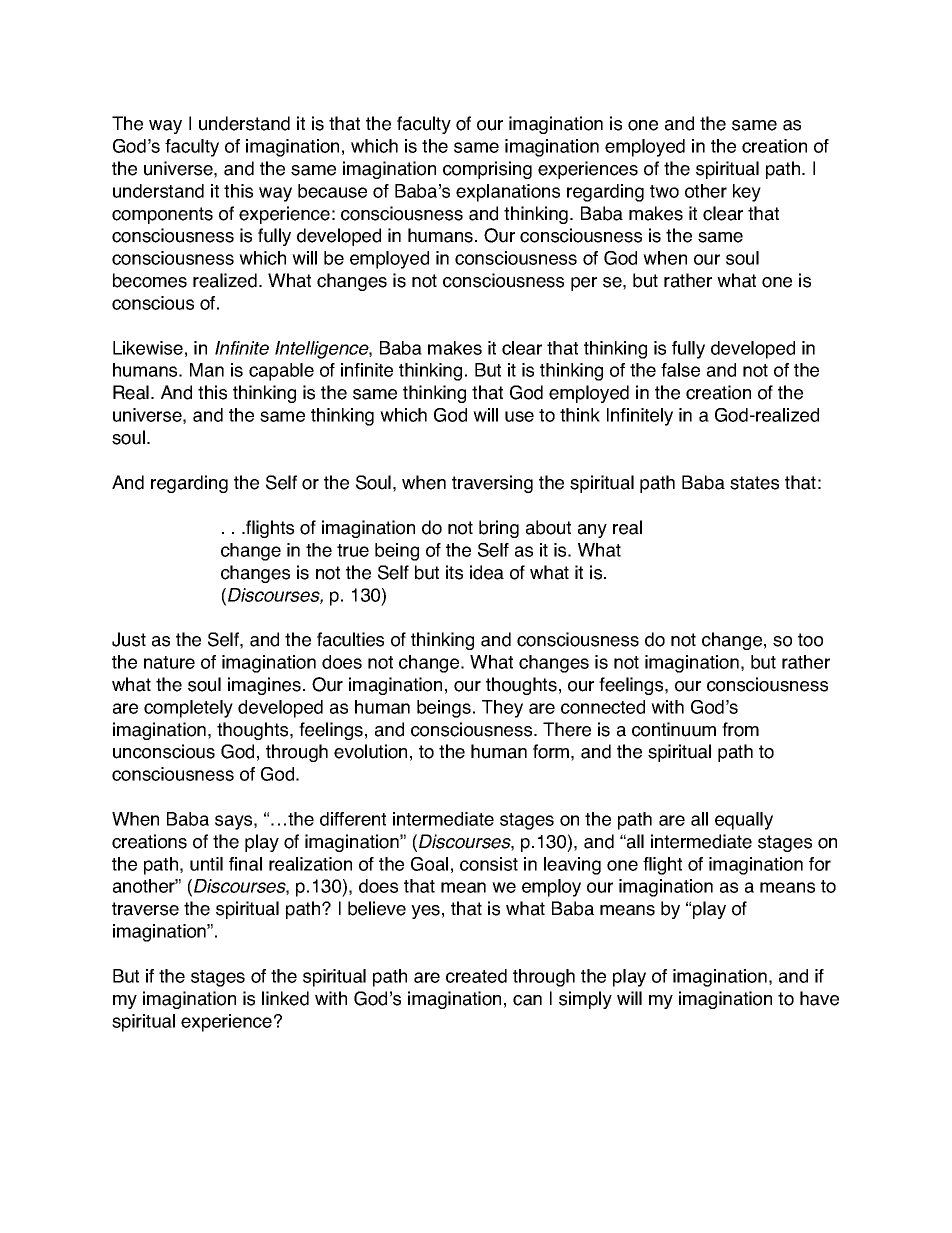 This image has width=952, height=1233. Describe the element at coordinates (744, 821) in the image. I see `equally` at that location.
